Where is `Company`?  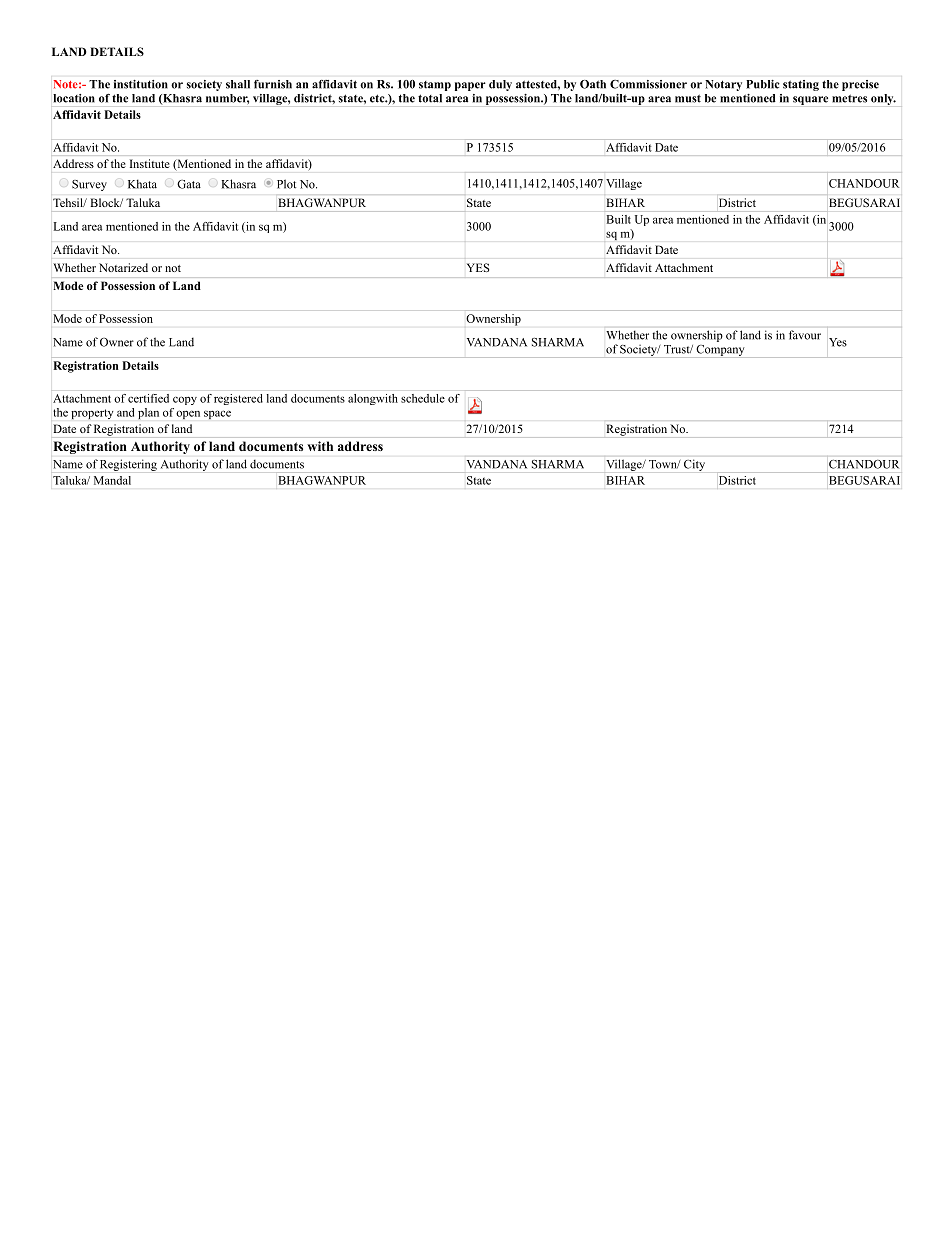
Company is located at coordinates (720, 351).
